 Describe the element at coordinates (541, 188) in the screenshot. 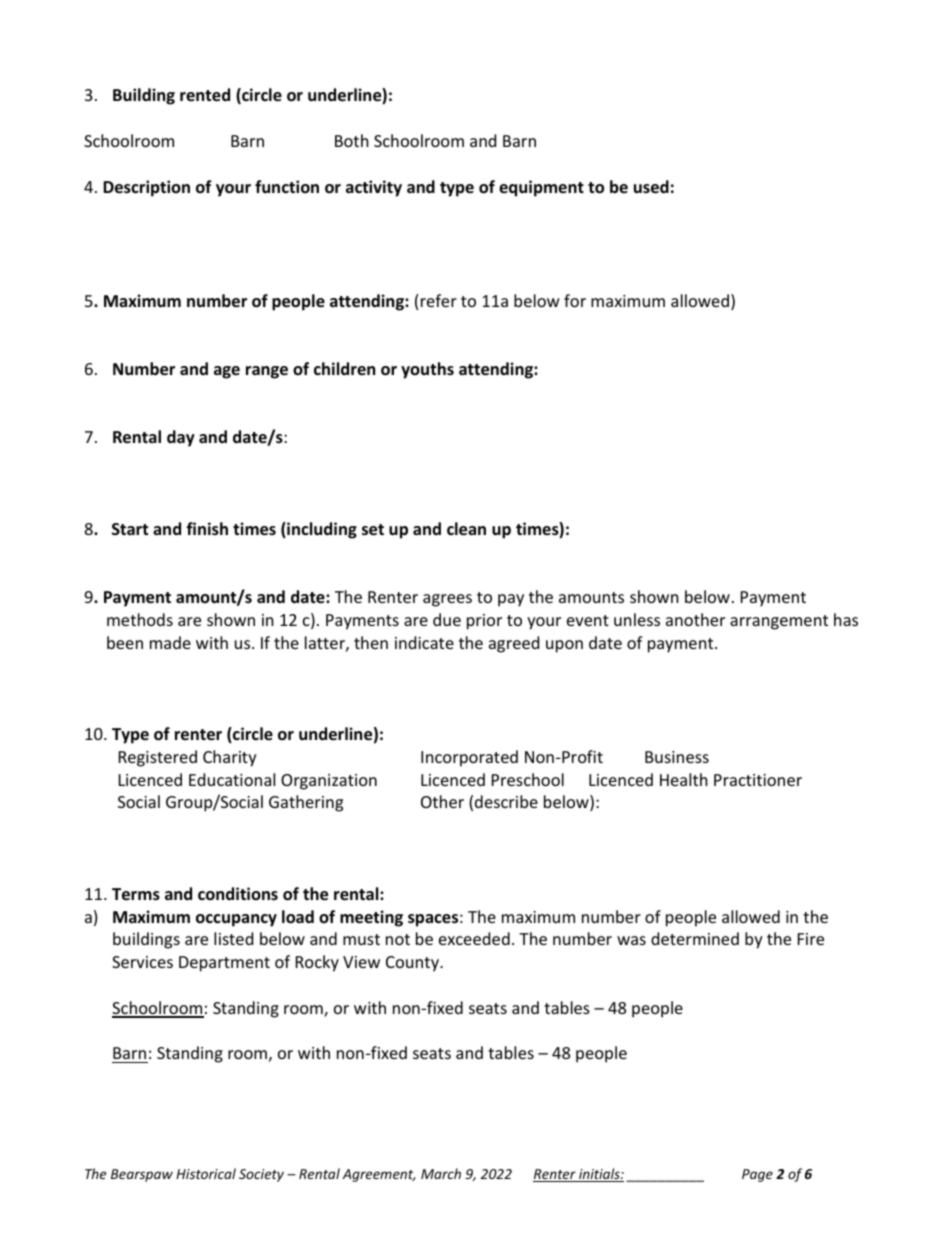

I see `equipment` at that location.
